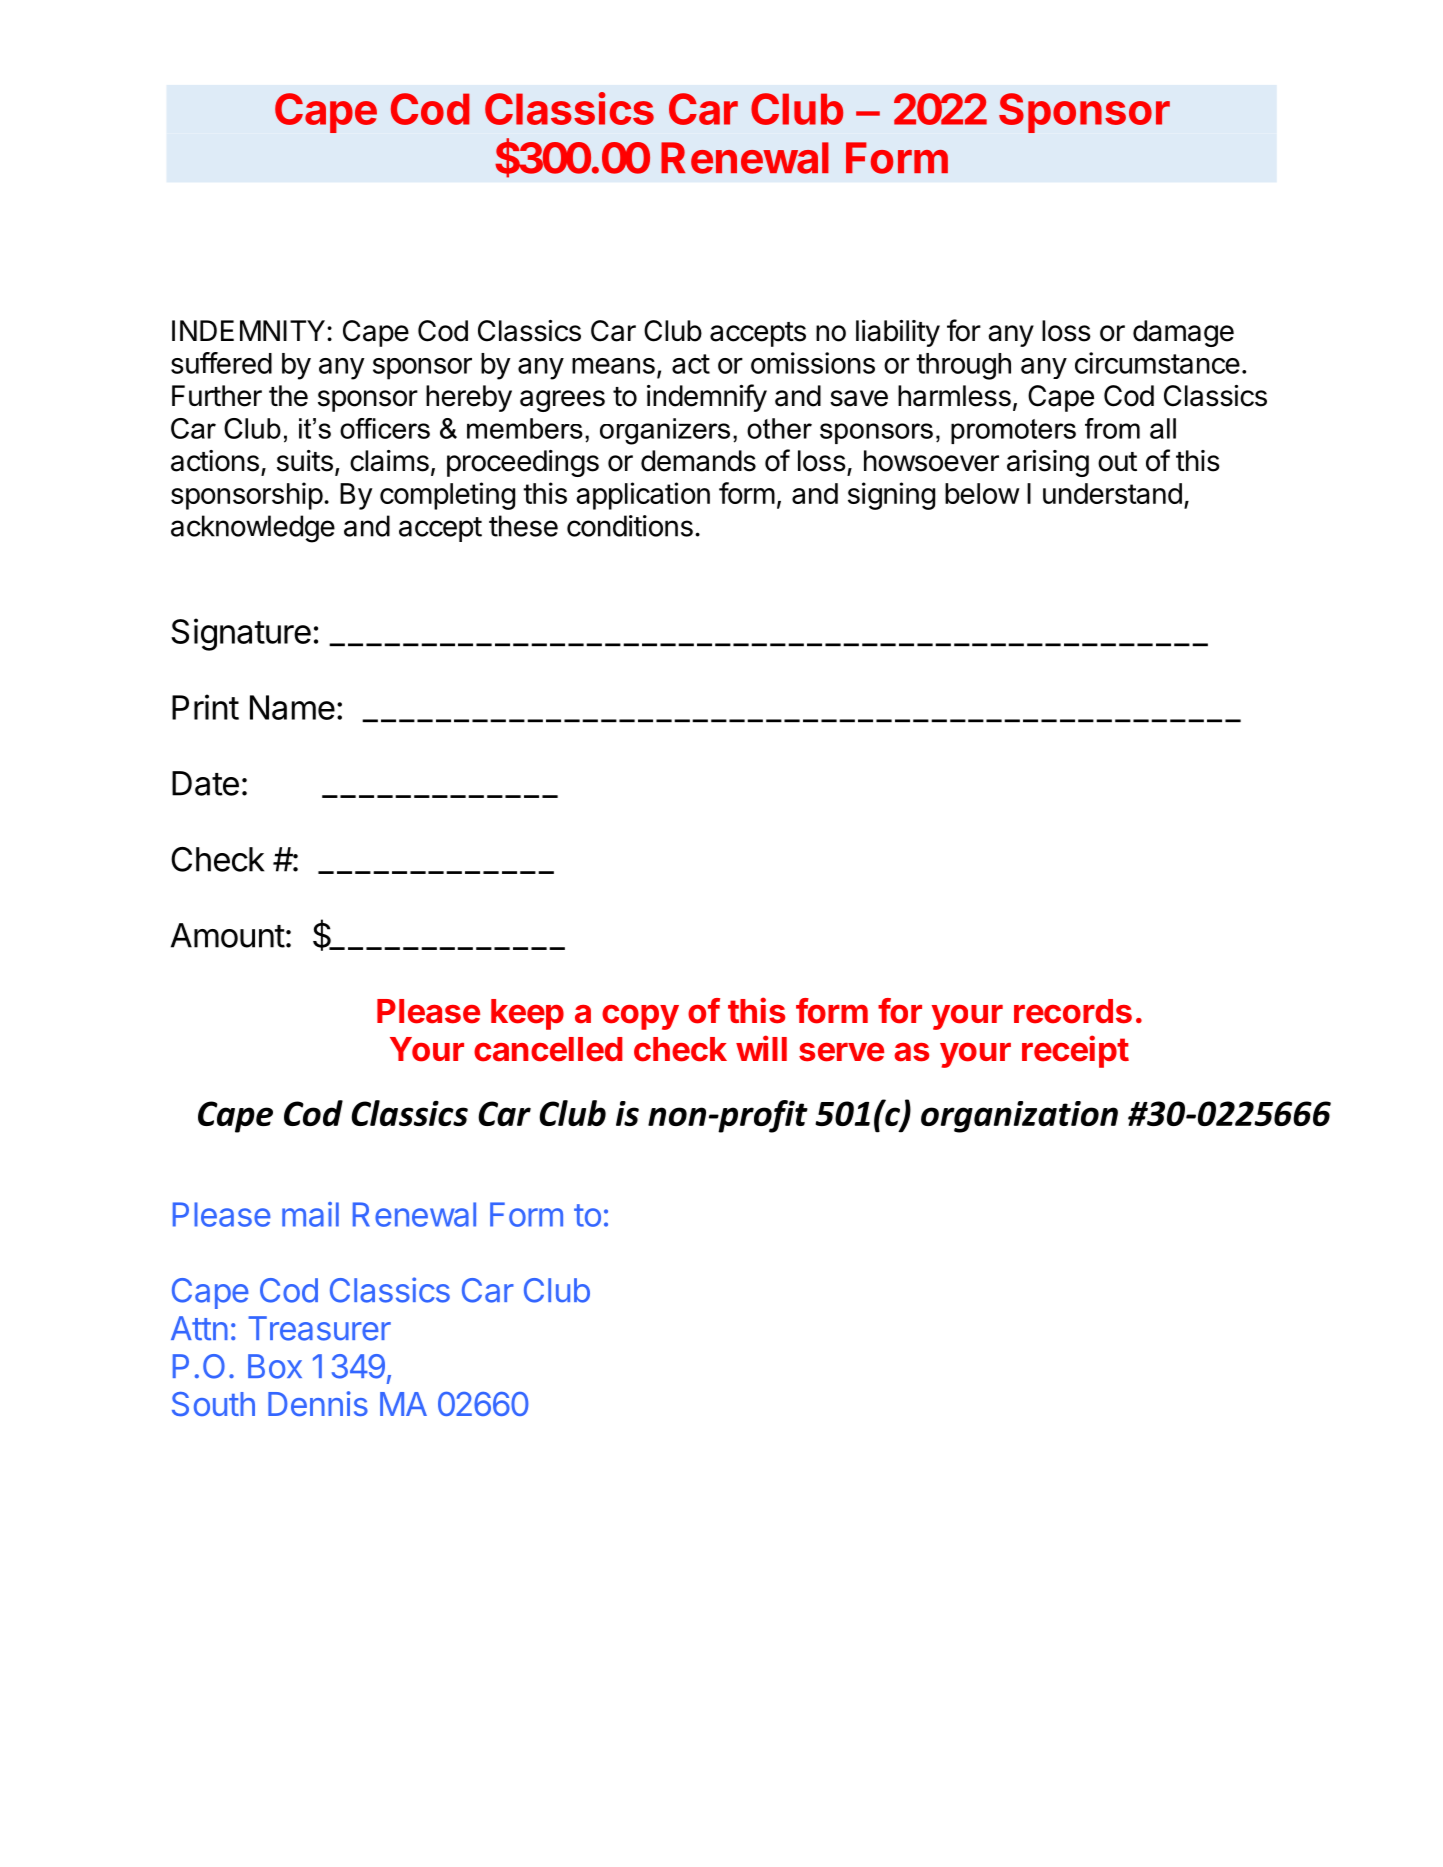 This page has height=1867, width=1443. Describe the element at coordinates (1073, 1011) in the page. I see `records` at that location.
